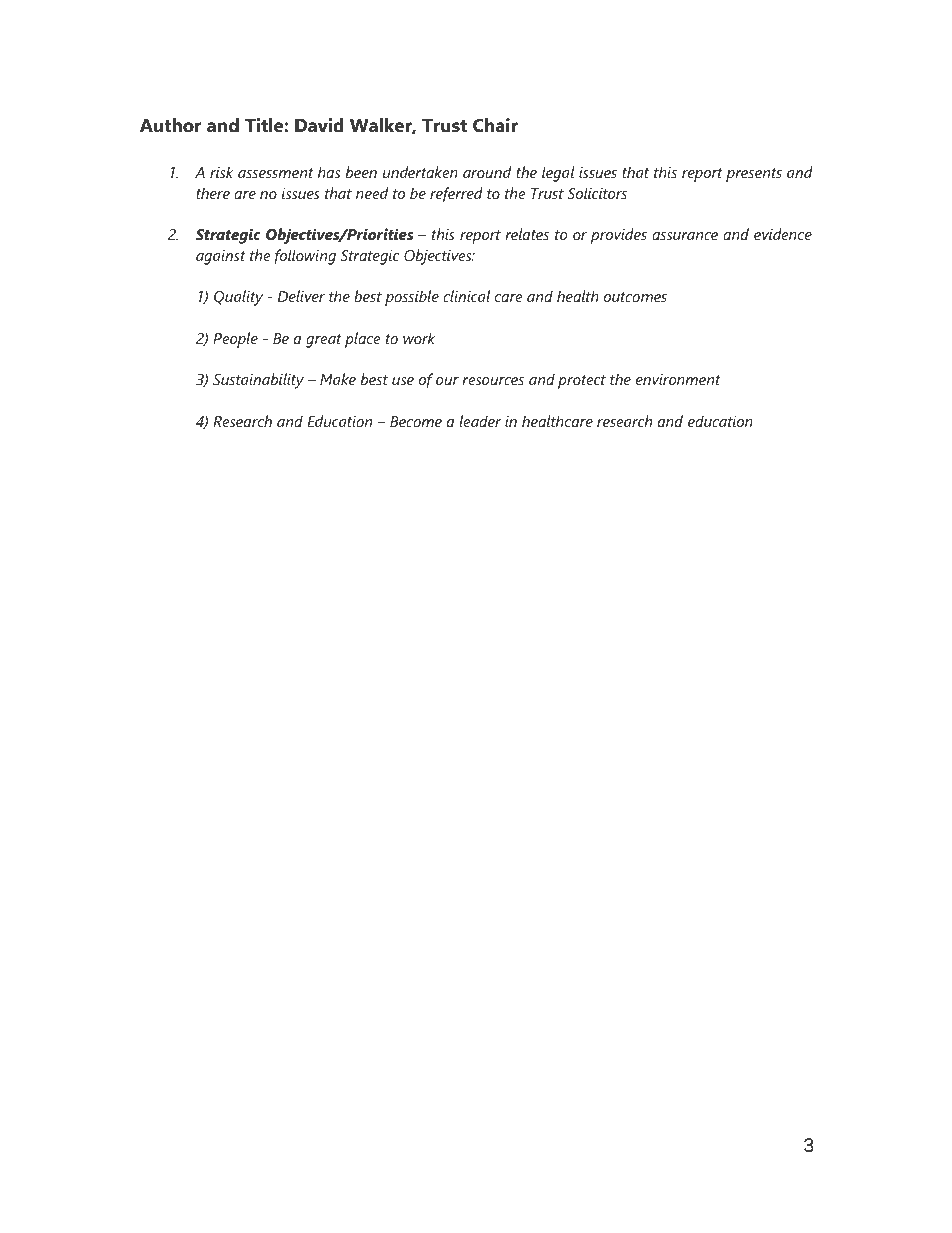  Describe the element at coordinates (754, 175) in the image. I see `presents` at that location.
